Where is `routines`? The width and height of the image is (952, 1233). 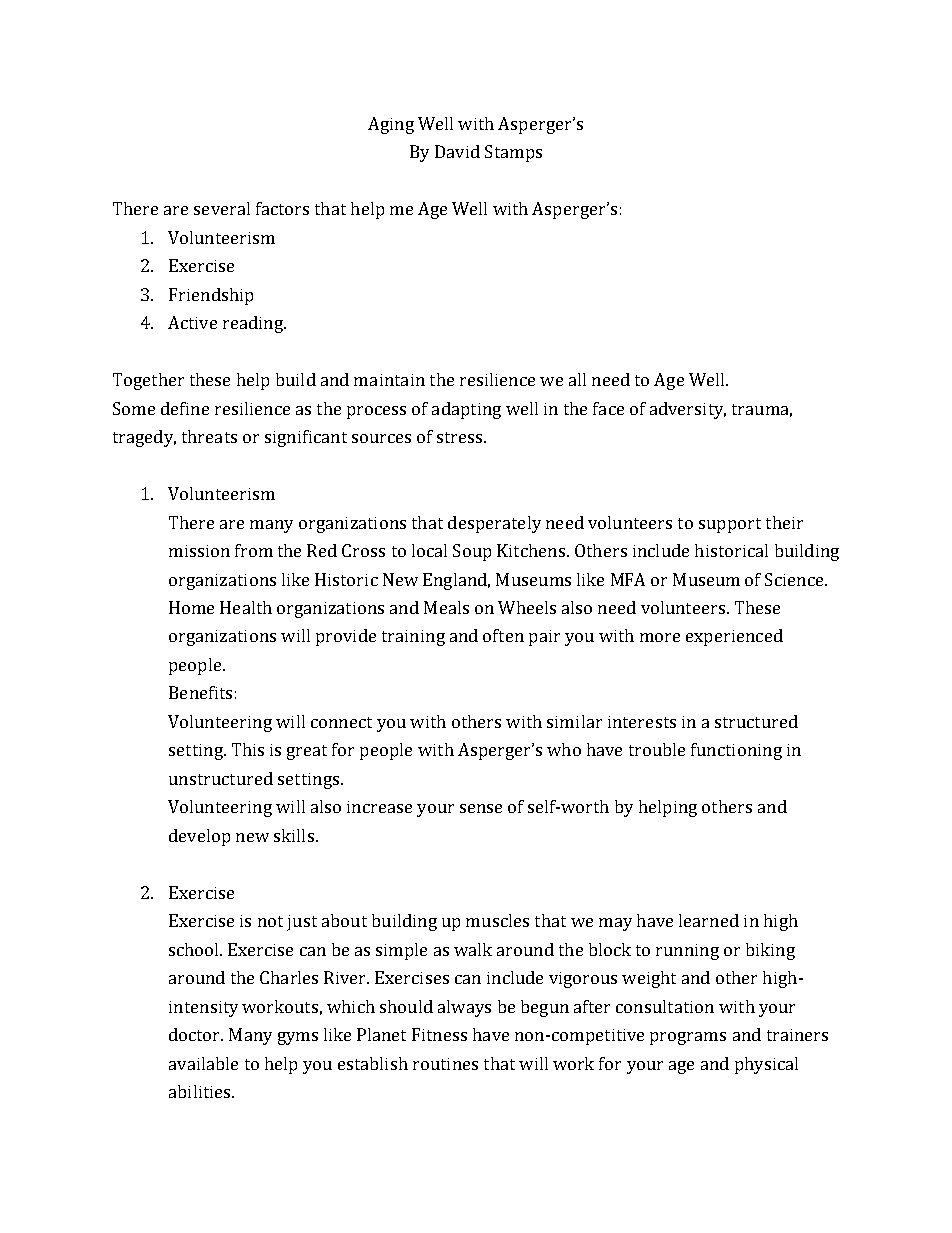 routines is located at coordinates (445, 1064).
